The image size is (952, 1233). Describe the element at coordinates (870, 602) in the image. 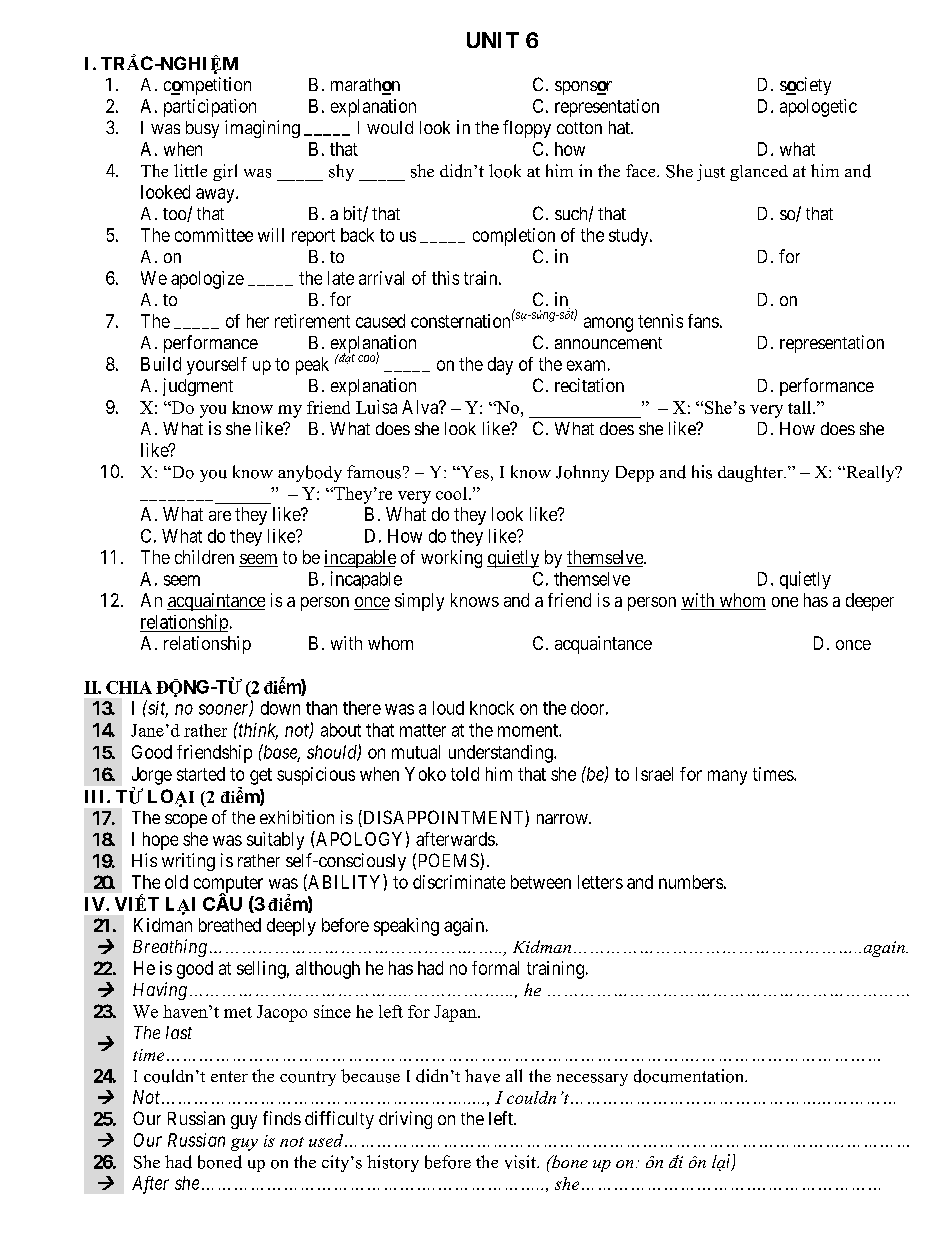

I see `deeper` at that location.
